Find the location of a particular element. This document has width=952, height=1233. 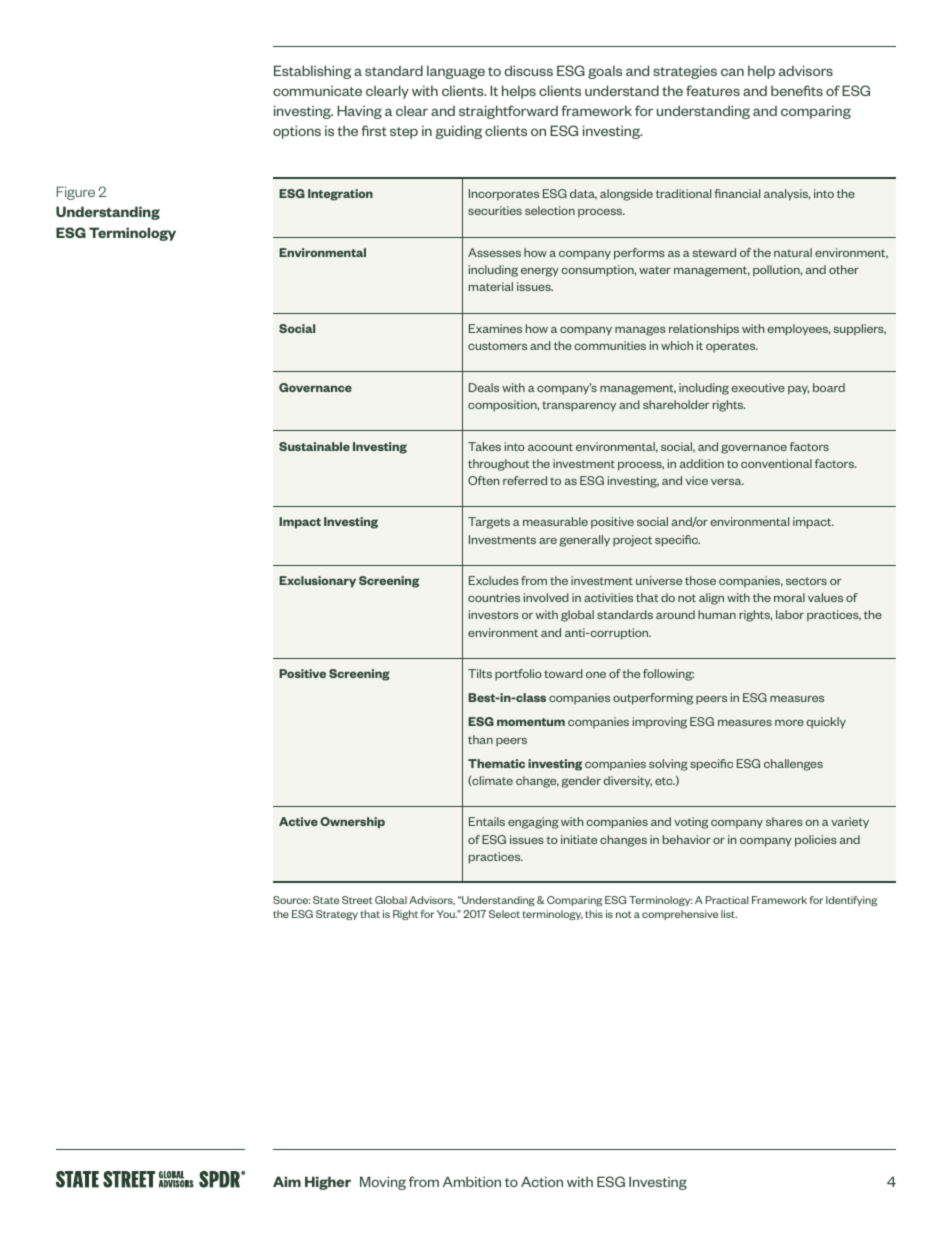

Exclusionary is located at coordinates (317, 582).
